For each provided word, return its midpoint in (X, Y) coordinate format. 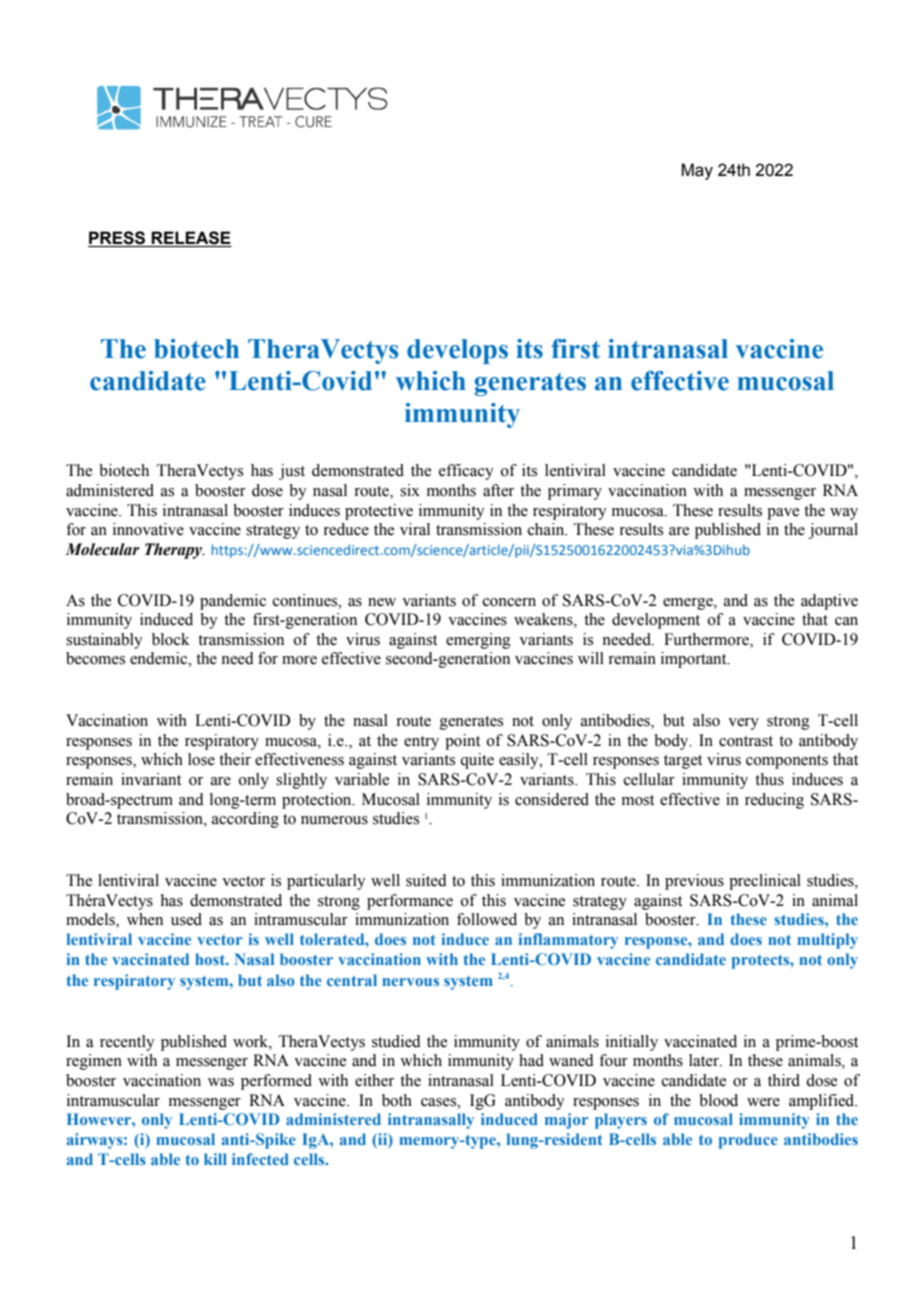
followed (487, 919)
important (695, 660)
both (397, 1100)
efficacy (466, 472)
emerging (478, 641)
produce (748, 1141)
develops (457, 351)
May (697, 171)
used (186, 919)
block (171, 639)
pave (783, 514)
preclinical (765, 882)
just (292, 472)
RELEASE (191, 238)
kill (215, 1159)
